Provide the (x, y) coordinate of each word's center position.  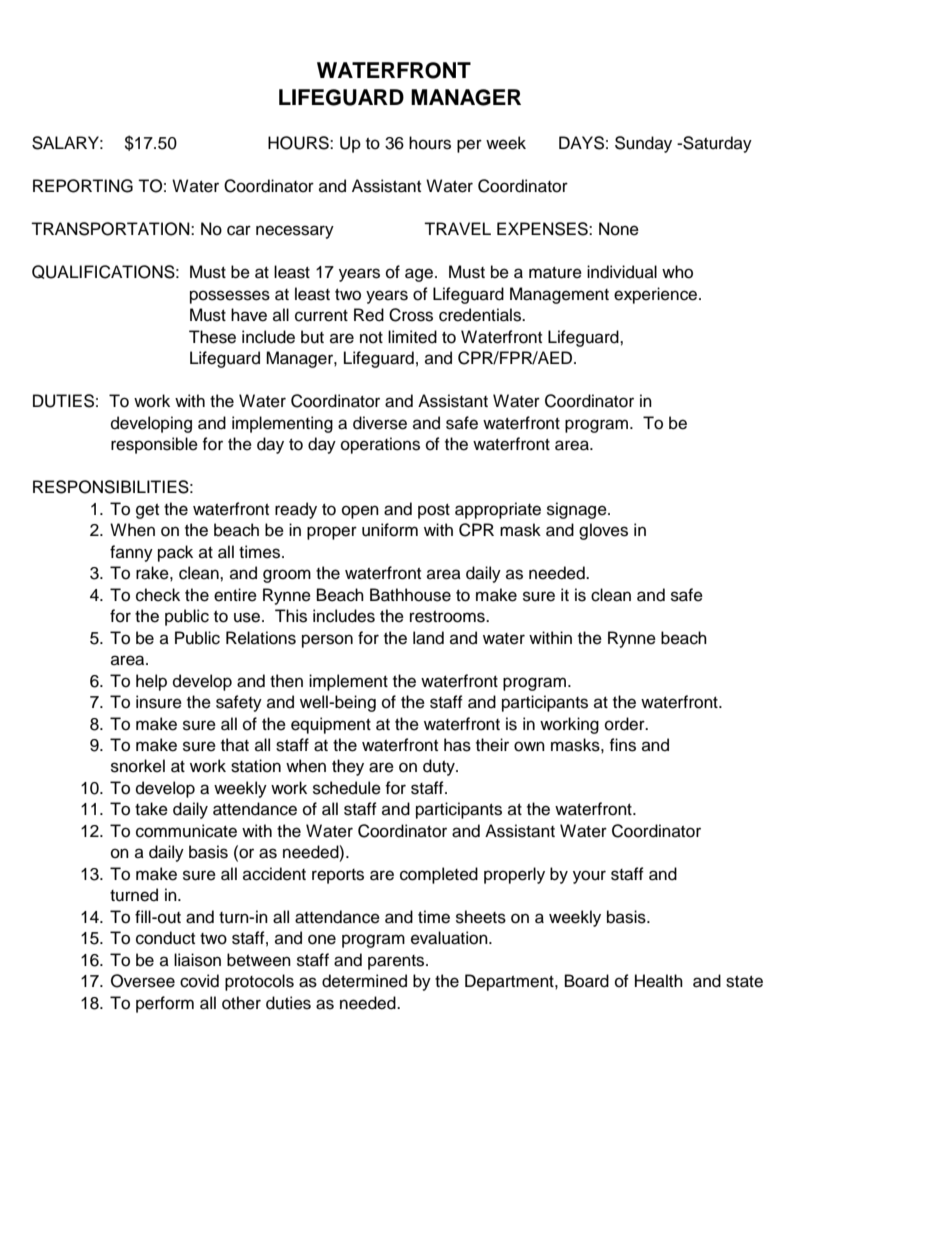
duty (440, 767)
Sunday (643, 144)
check (158, 595)
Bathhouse (410, 595)
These (212, 337)
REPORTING (83, 186)
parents (397, 962)
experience (657, 295)
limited (412, 337)
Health (659, 981)
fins (622, 745)
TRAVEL (457, 228)
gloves (603, 531)
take (151, 809)
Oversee (143, 981)
